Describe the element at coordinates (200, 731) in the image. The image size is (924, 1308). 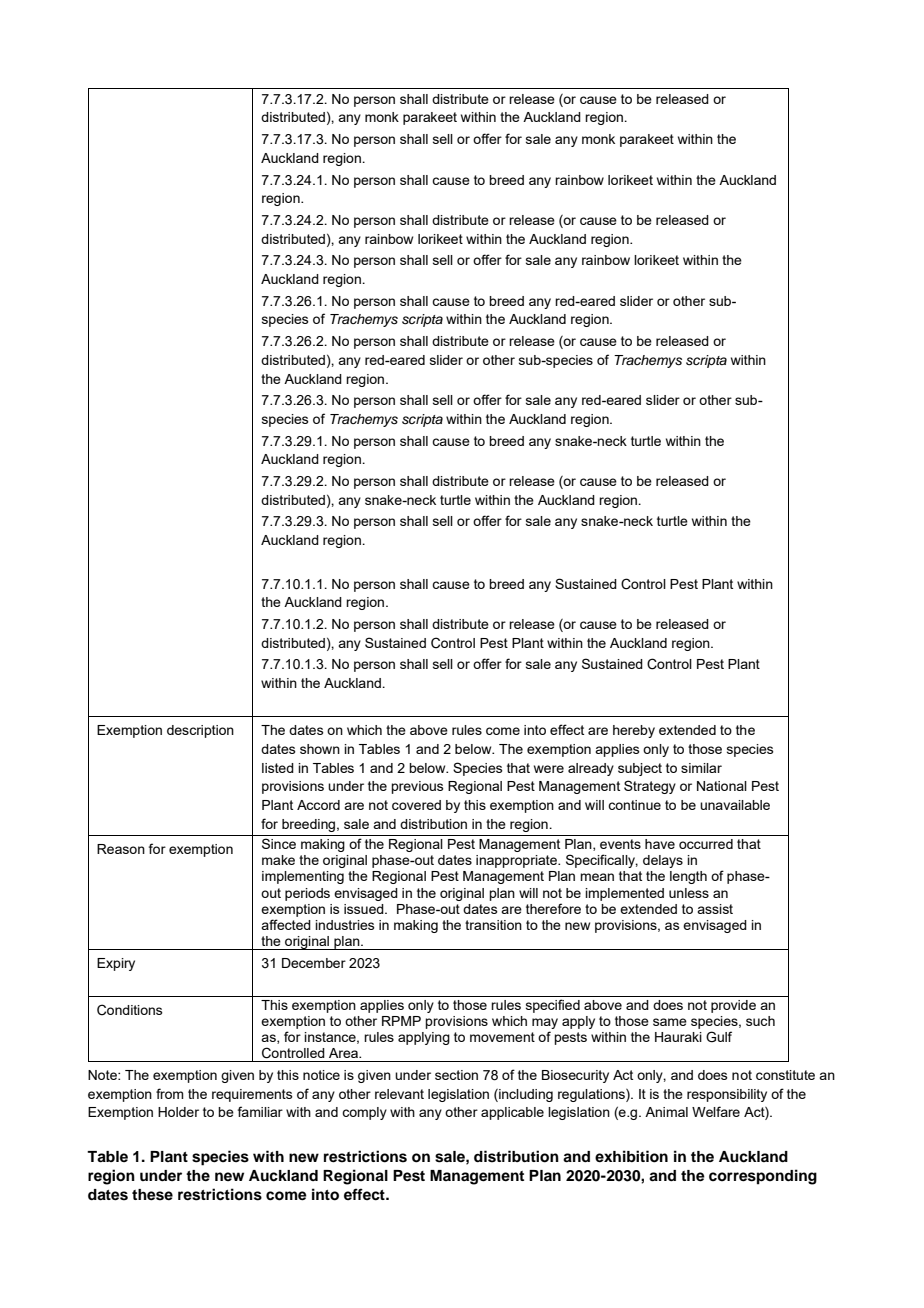
I see `description` at that location.
